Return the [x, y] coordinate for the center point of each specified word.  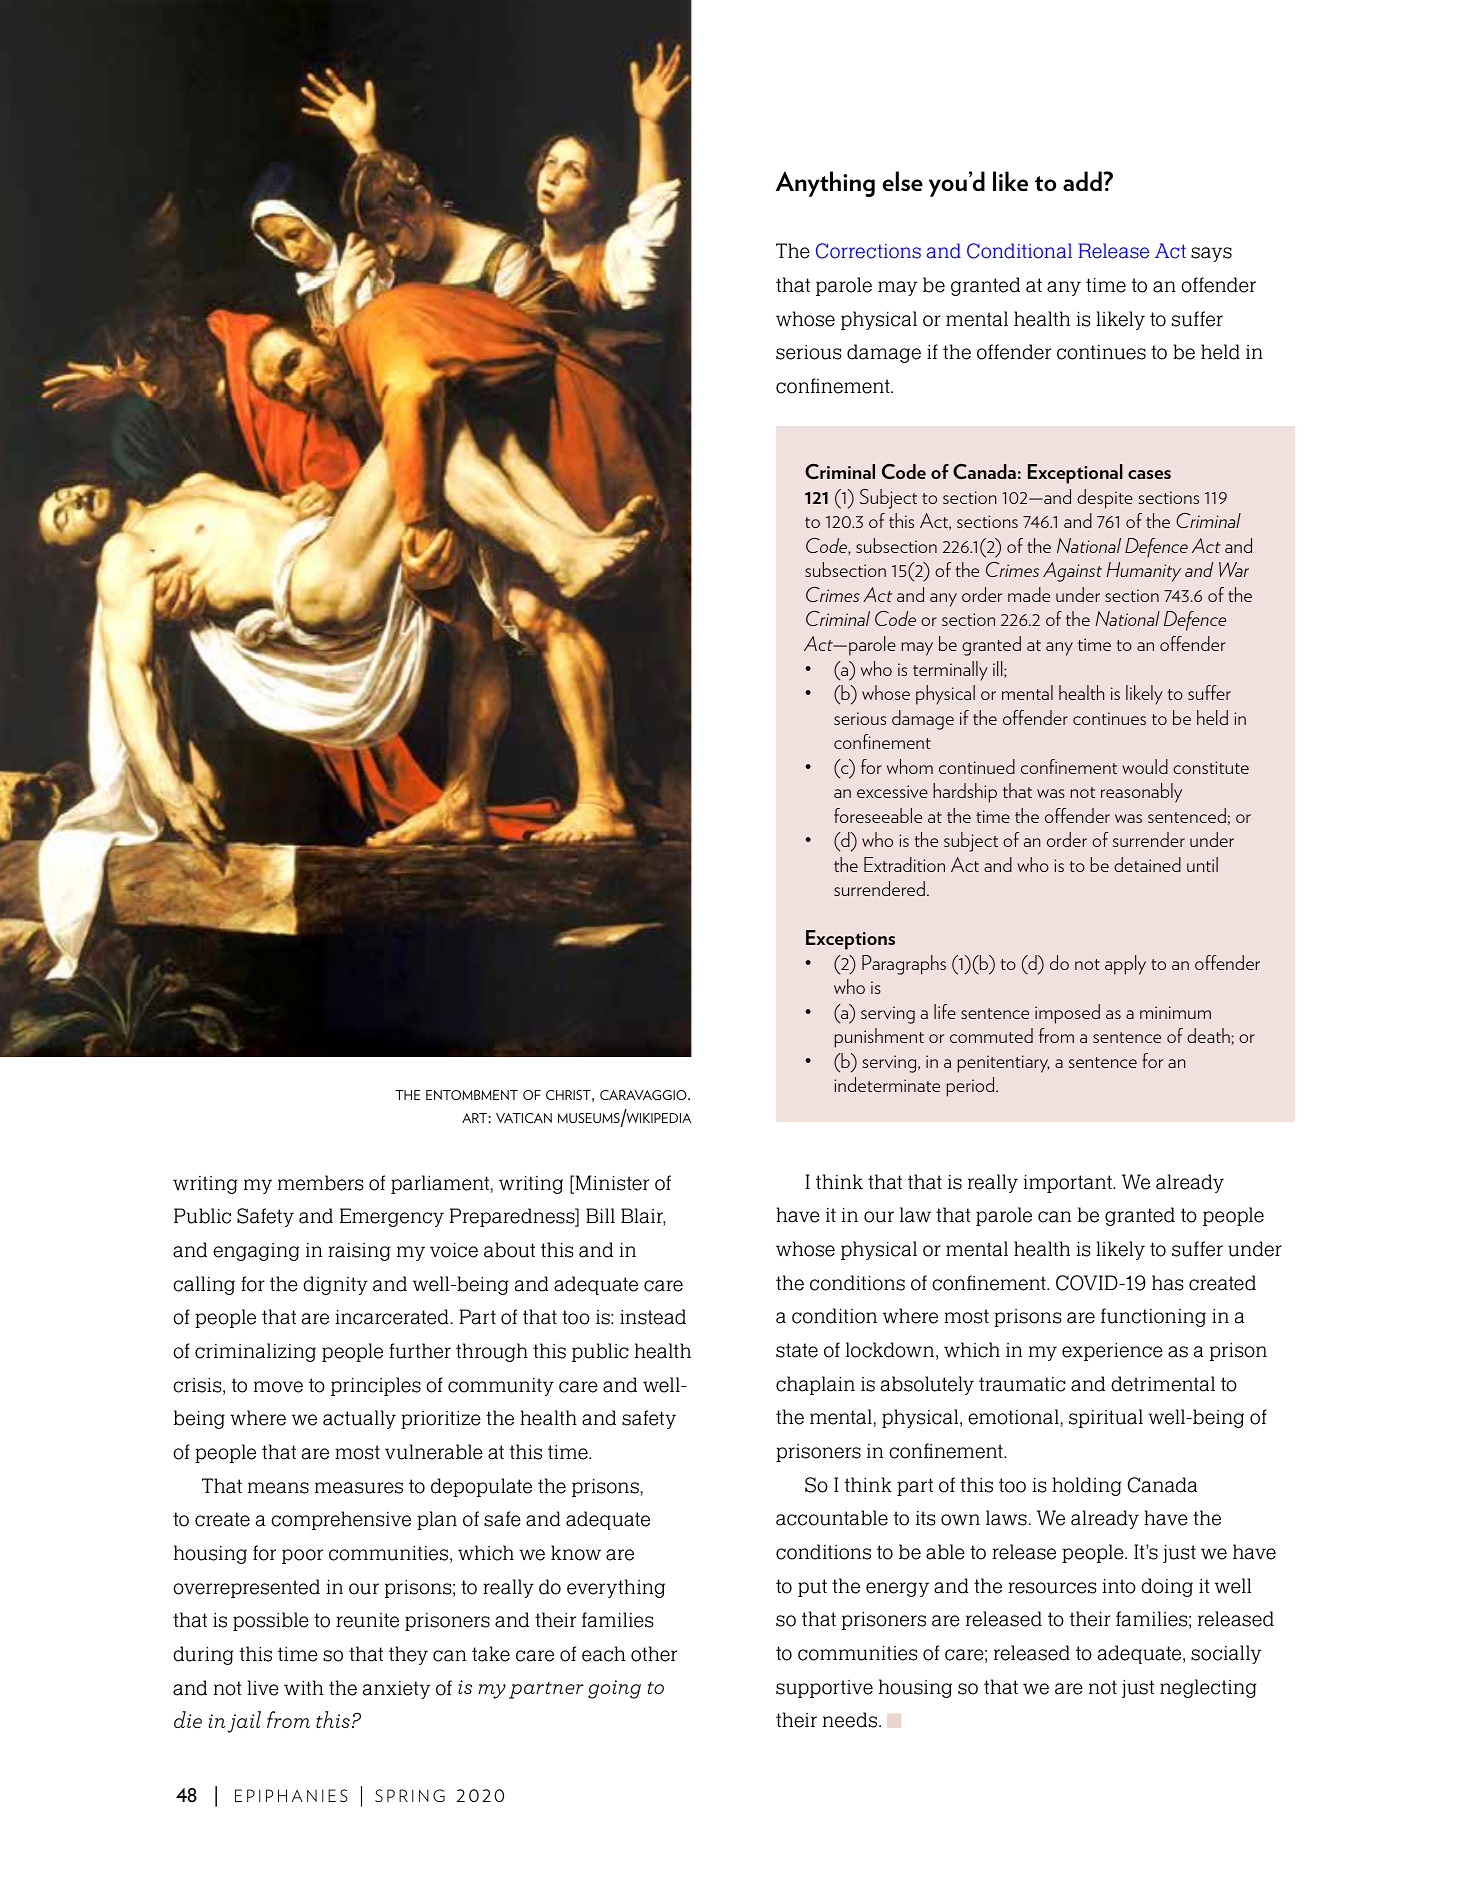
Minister [611, 1184]
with [303, 1687]
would [1145, 766]
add [1083, 181]
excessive [892, 791]
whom [910, 766]
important [1068, 1184]
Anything [825, 184]
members [321, 1183]
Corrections [868, 251]
